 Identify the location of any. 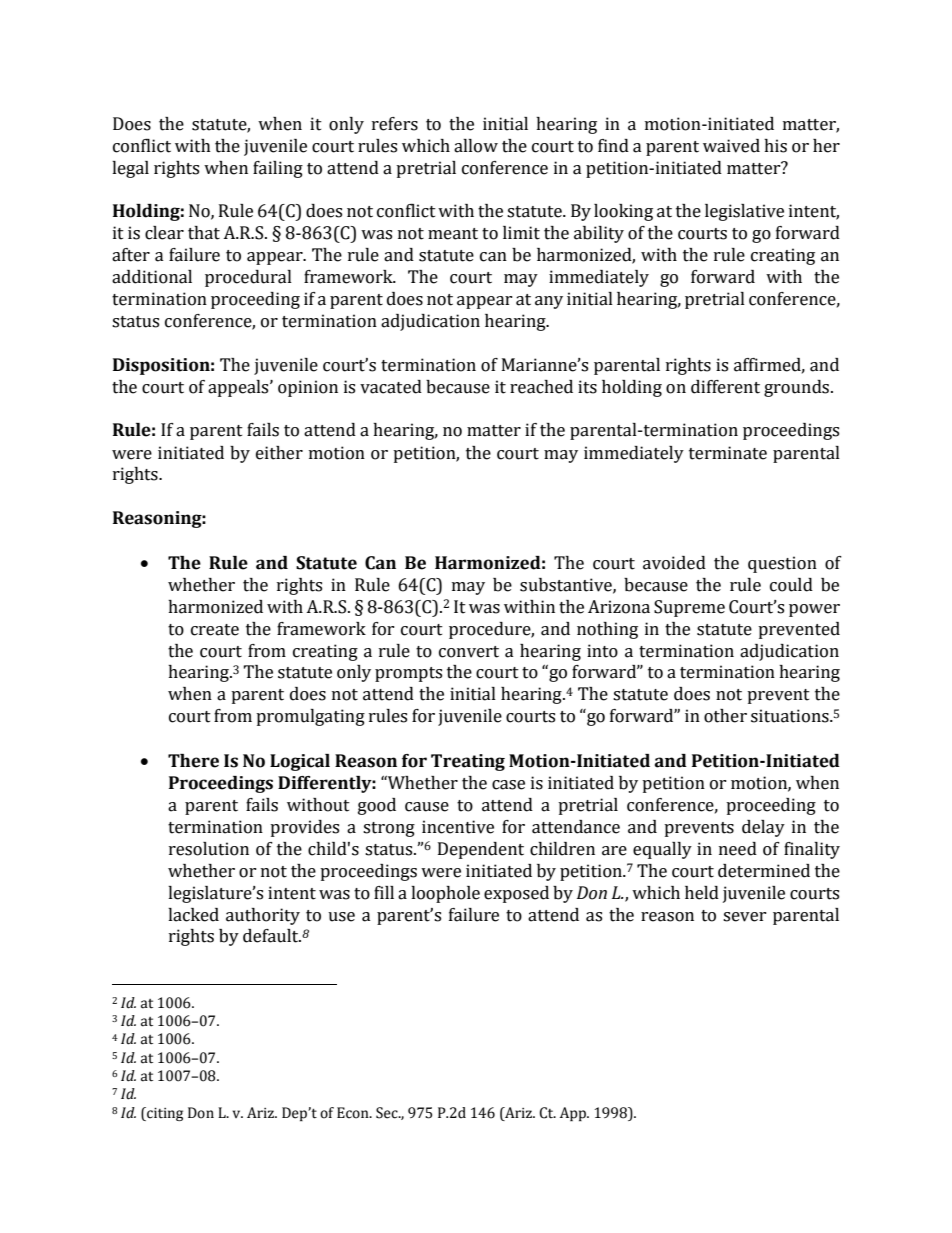
(549, 302).
